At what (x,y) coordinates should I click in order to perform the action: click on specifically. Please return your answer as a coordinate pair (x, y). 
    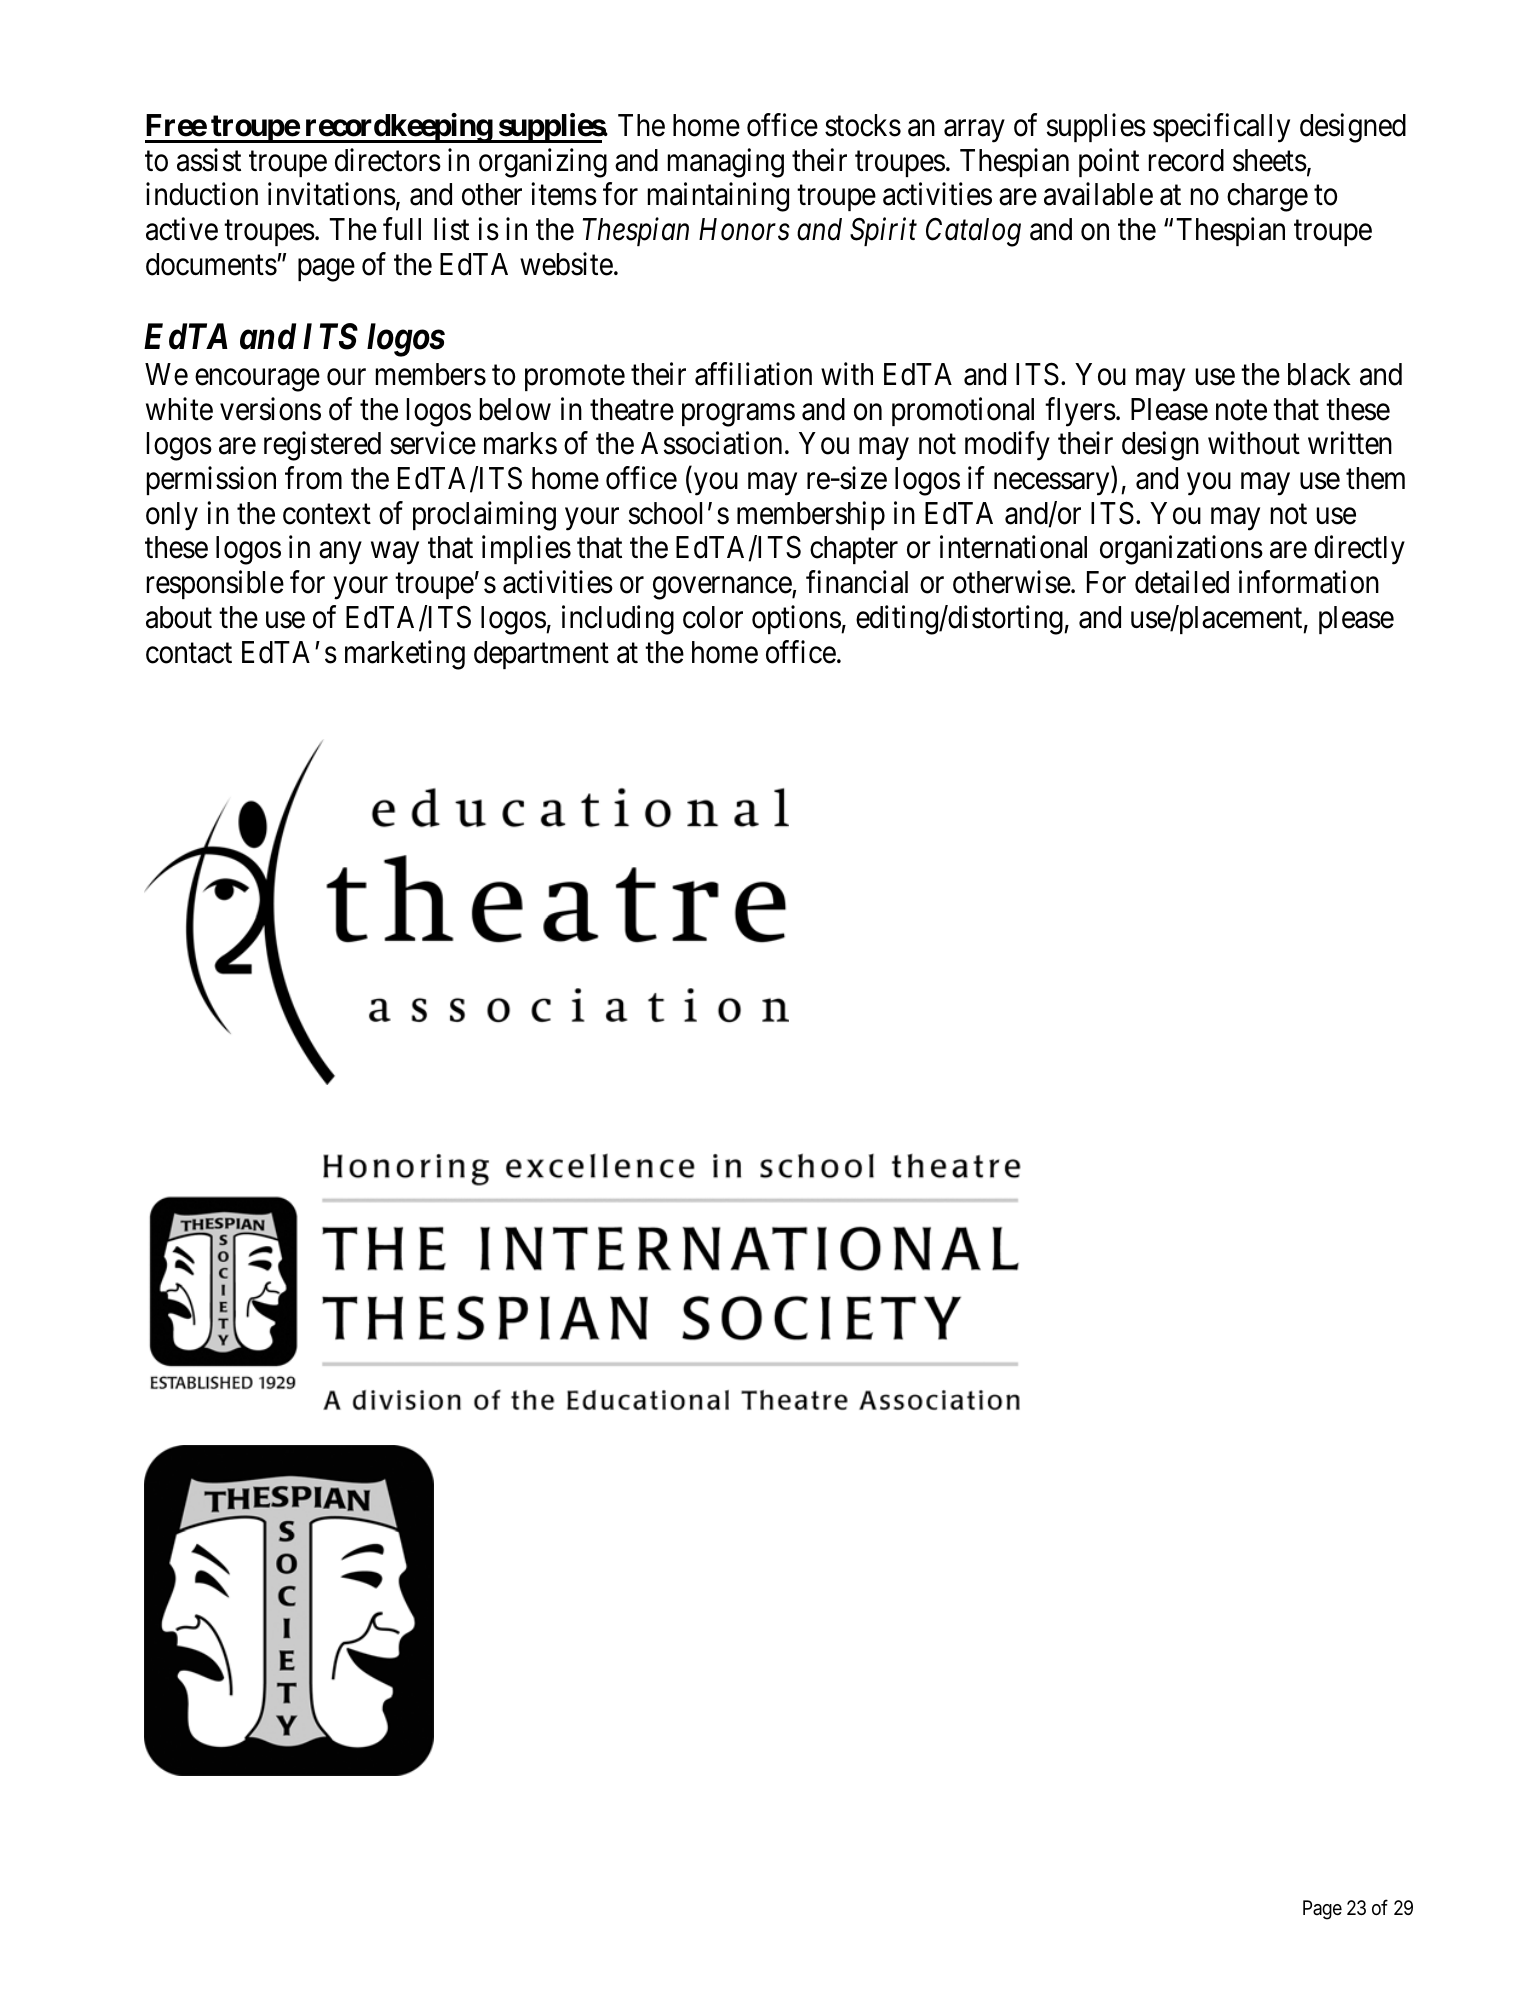
    Looking at the image, I should click on (1221, 128).
